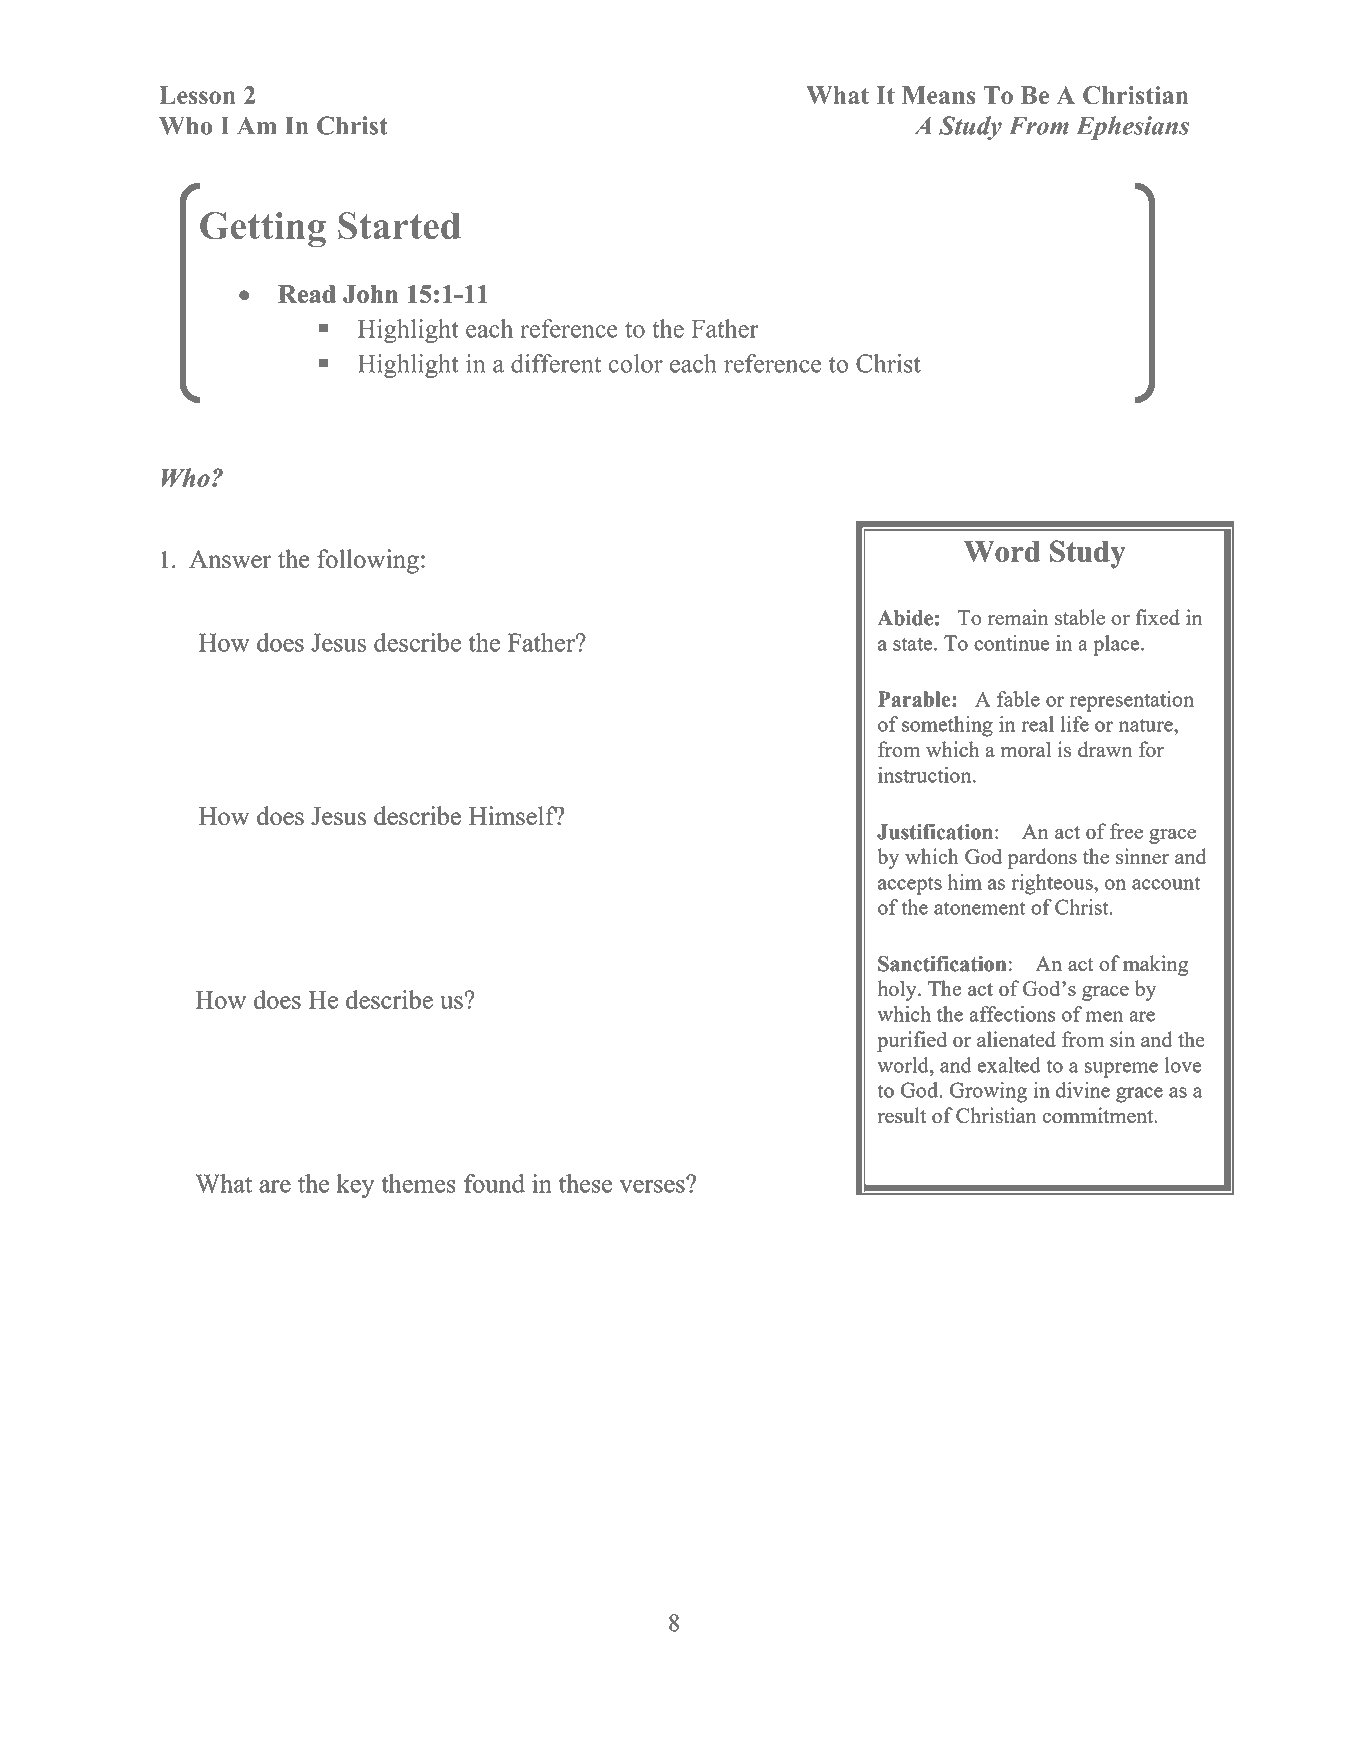  I want to click on Word, so click(1002, 551).
